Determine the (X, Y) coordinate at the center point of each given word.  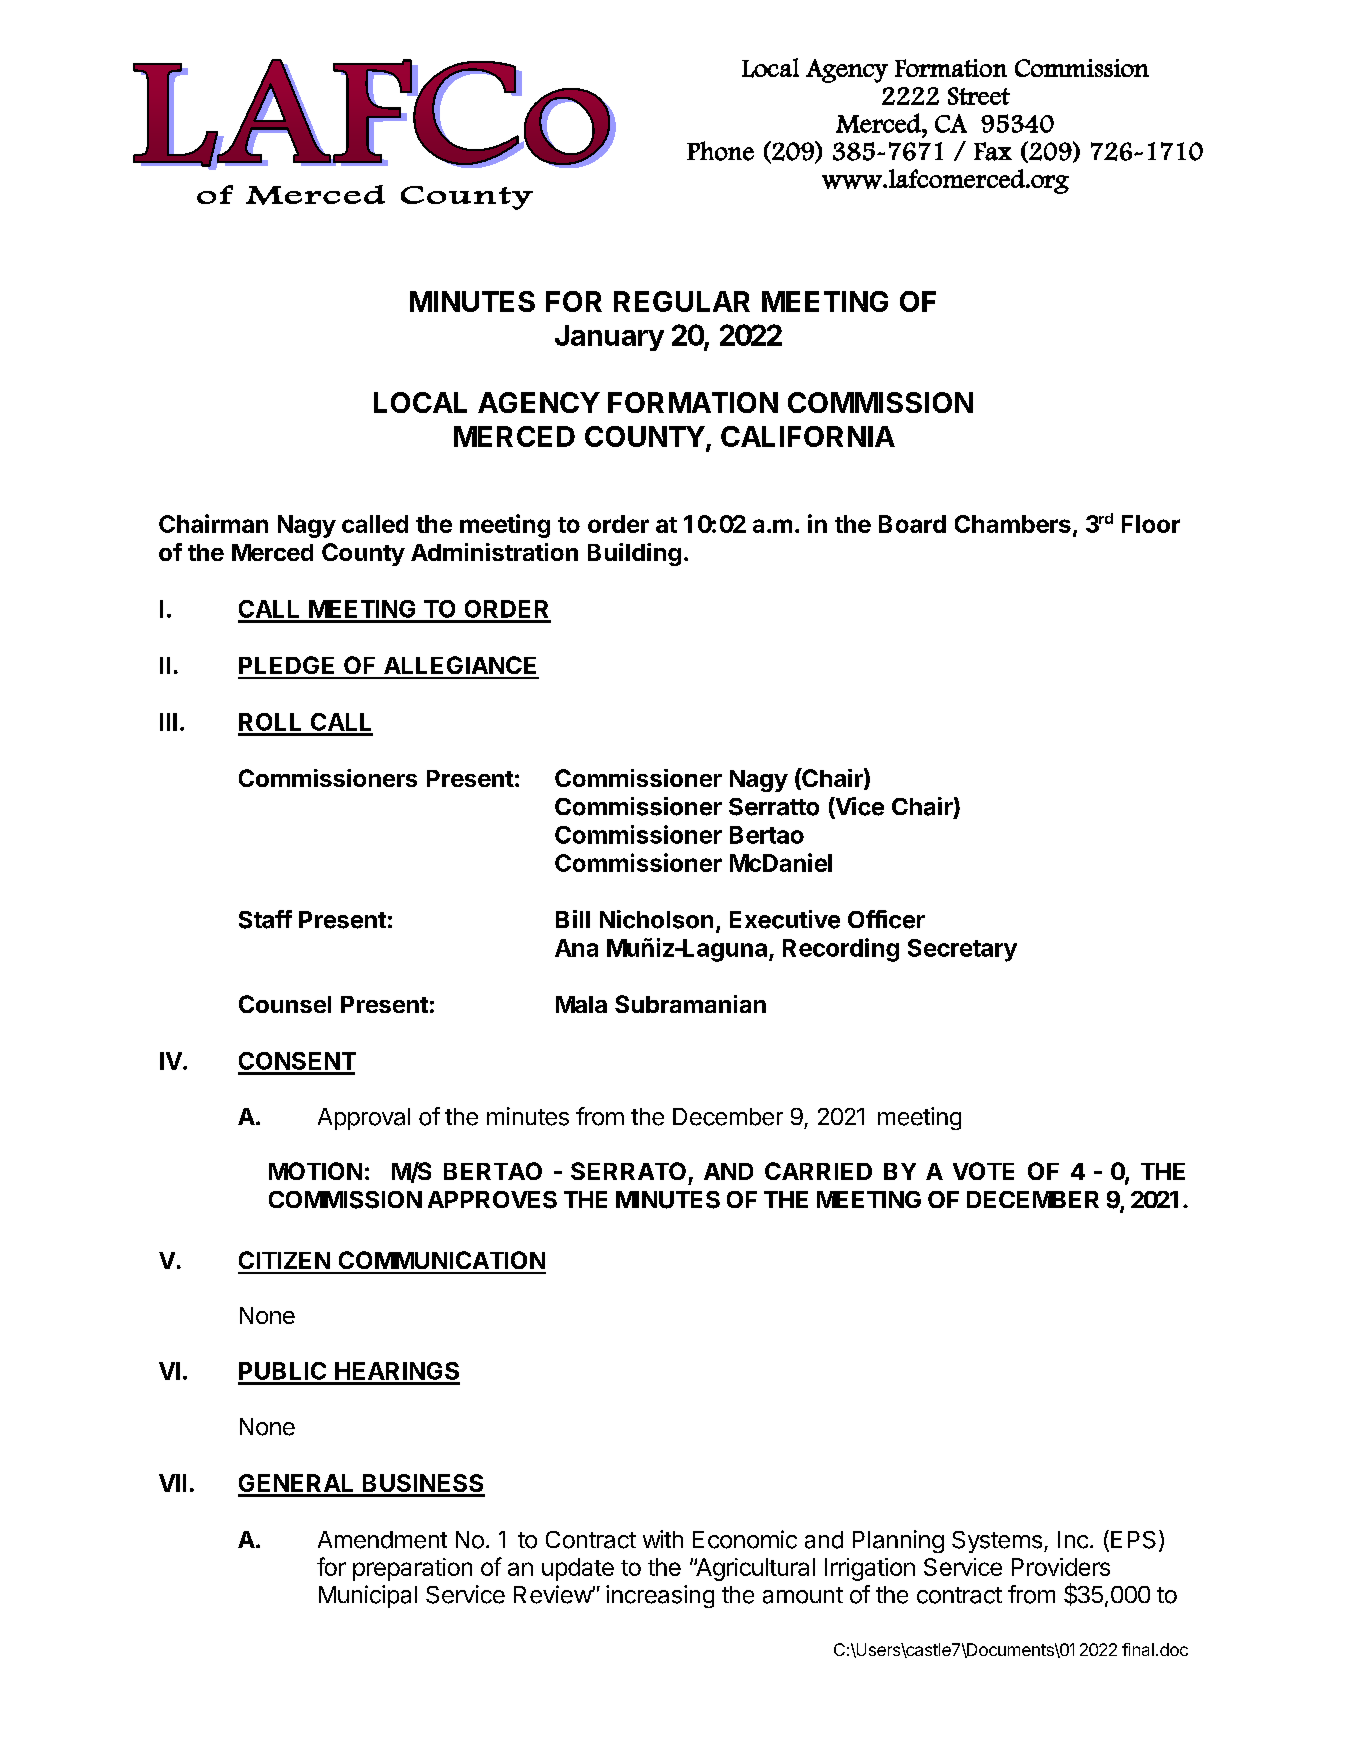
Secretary (962, 950)
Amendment (382, 1540)
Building (634, 554)
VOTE (983, 1171)
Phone (720, 151)
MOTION (315, 1171)
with (663, 1539)
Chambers (1013, 524)
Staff (265, 919)
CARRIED (818, 1171)
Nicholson (656, 919)
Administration (494, 552)
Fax (993, 151)
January (609, 338)
